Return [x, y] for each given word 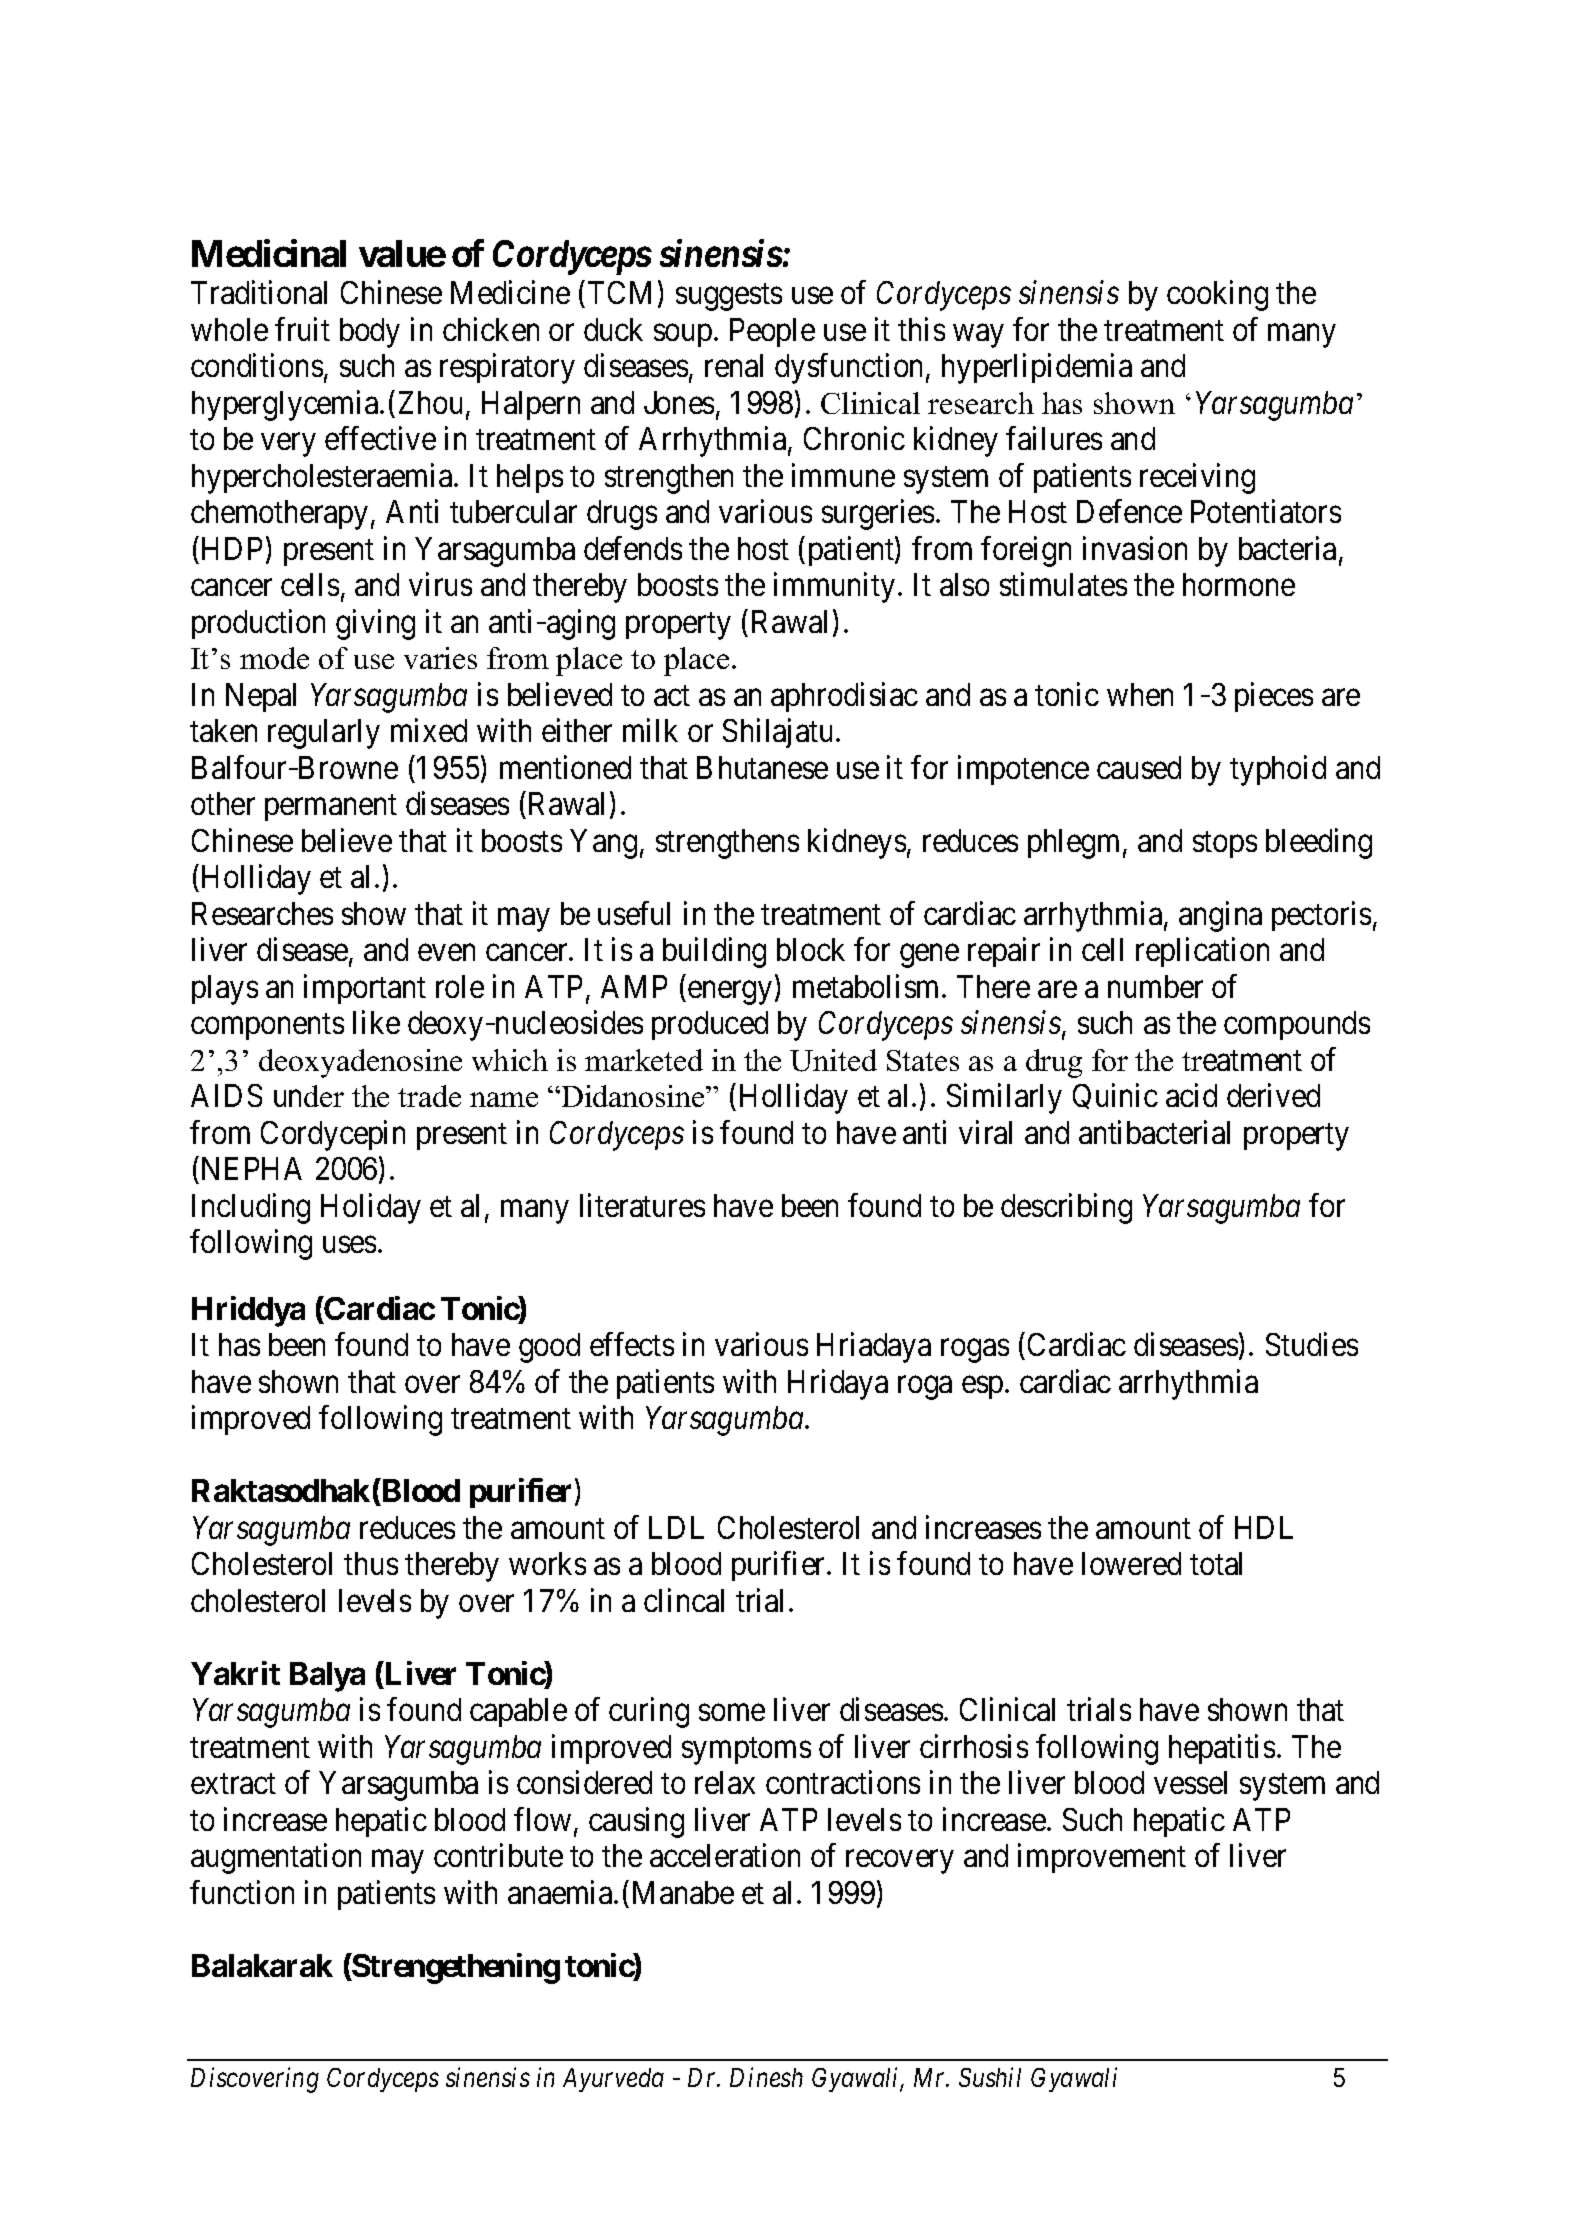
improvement [1102, 1858]
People [772, 332]
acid [1191, 1095]
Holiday [371, 1208]
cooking [1217, 296]
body [370, 333]
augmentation [276, 1859]
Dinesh [766, 2077]
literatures [642, 1205]
